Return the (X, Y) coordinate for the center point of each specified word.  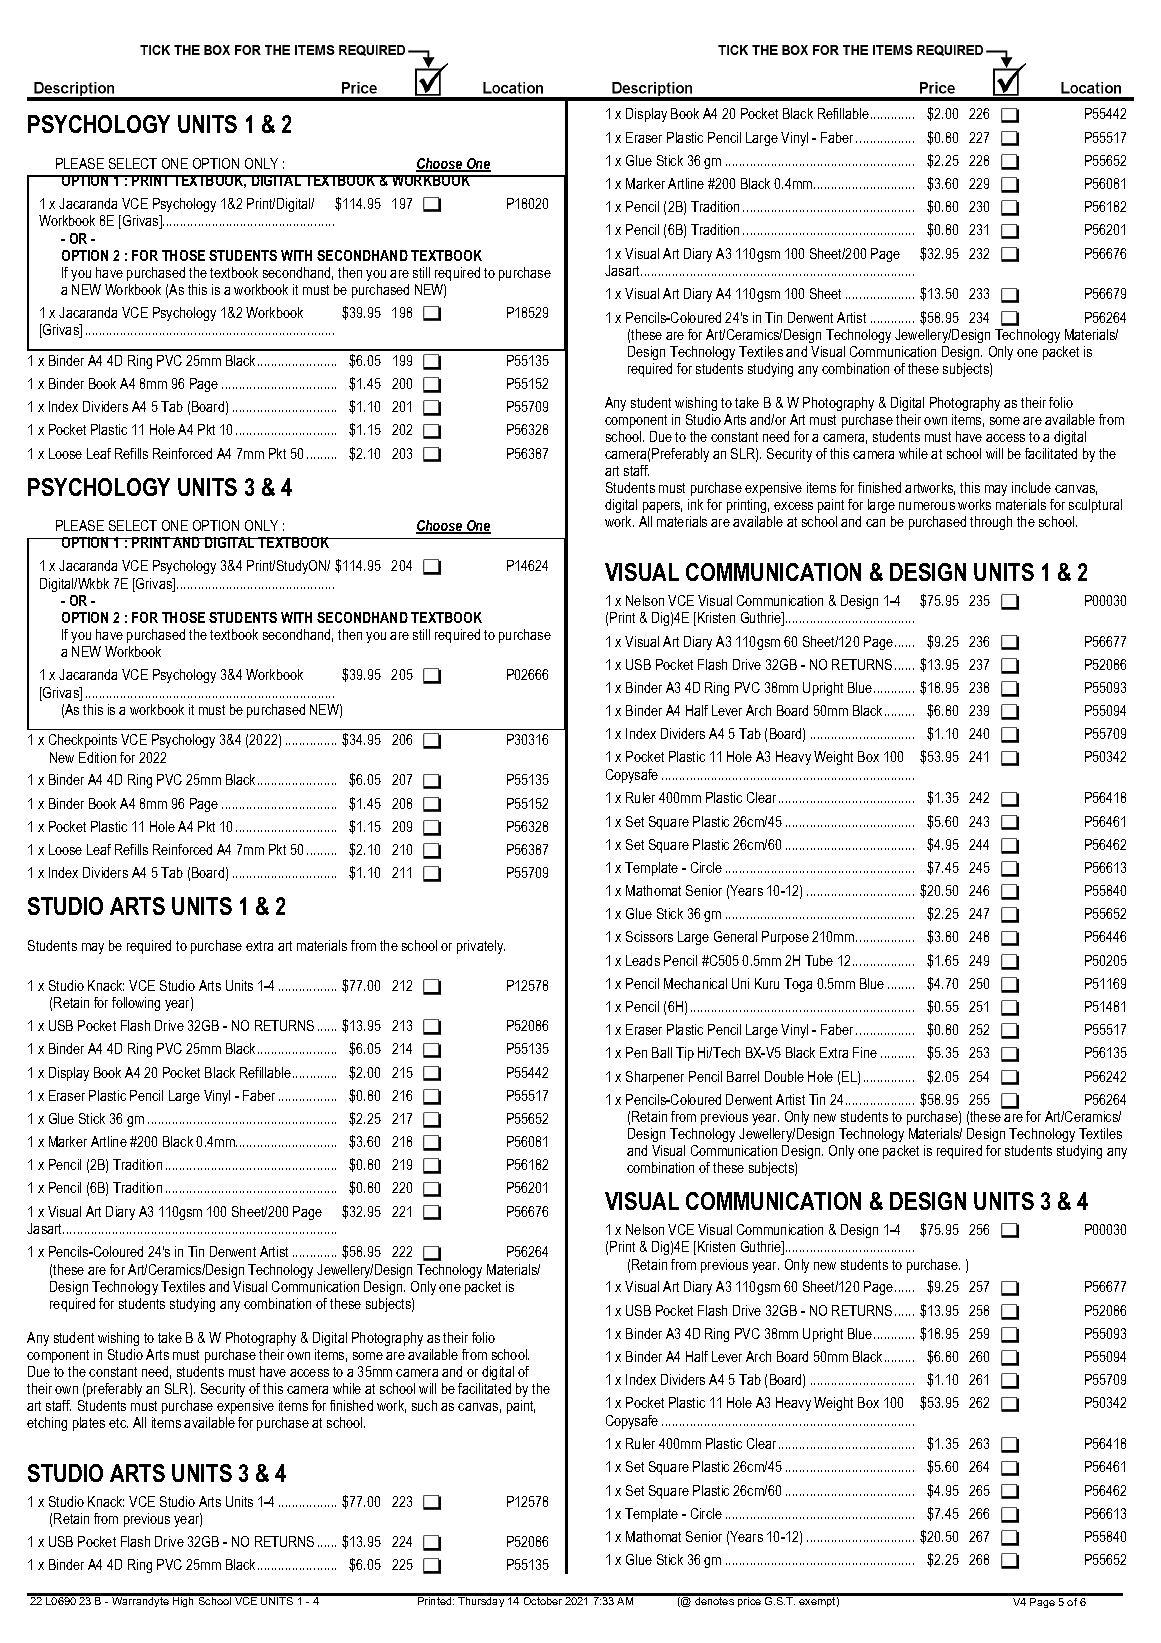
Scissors (649, 936)
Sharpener (655, 1078)
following (136, 1004)
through (991, 523)
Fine (865, 1052)
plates (89, 1424)
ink (695, 504)
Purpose (785, 938)
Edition (97, 757)
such (424, 1405)
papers (662, 507)
